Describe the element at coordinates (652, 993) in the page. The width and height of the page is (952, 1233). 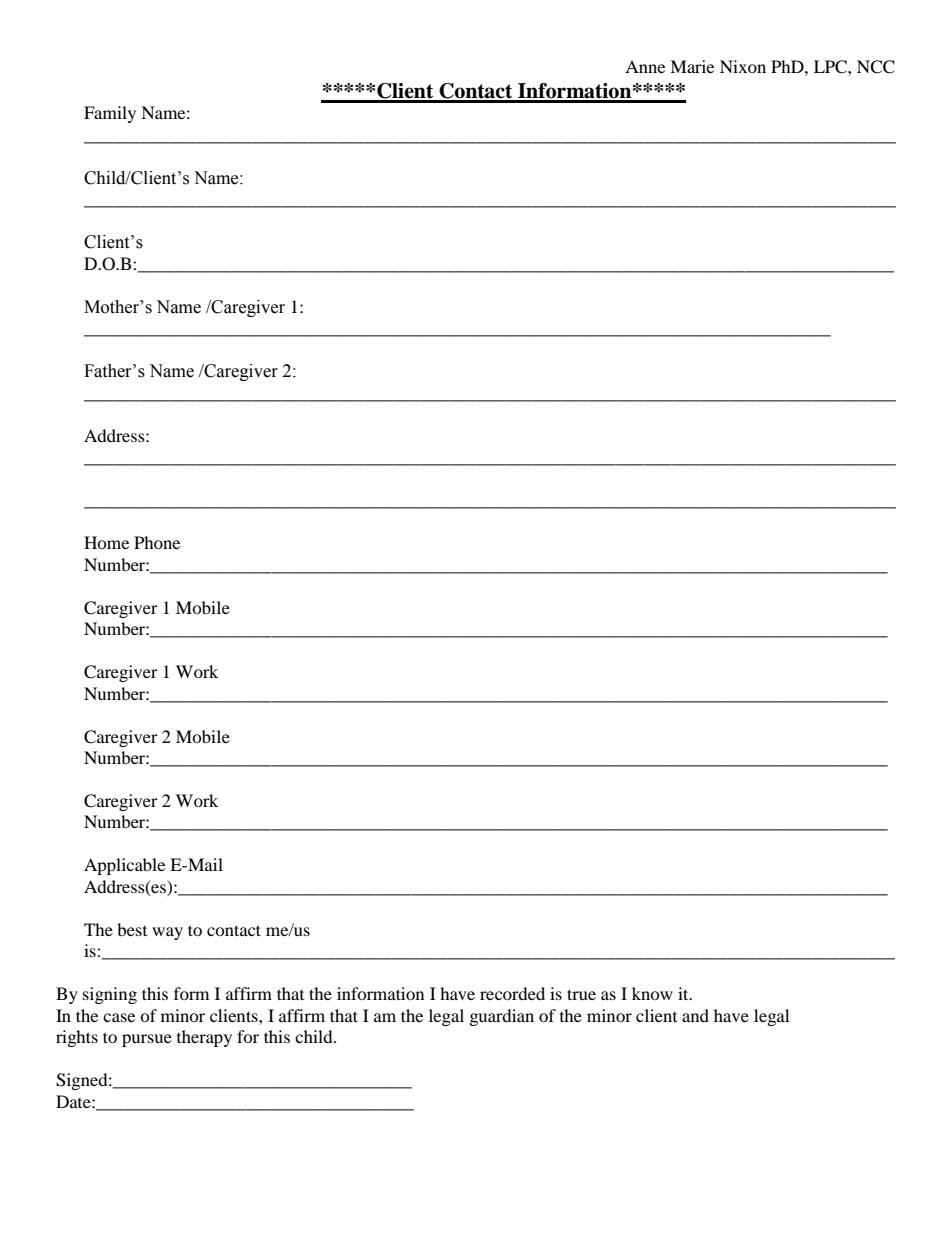
I see `know` at that location.
